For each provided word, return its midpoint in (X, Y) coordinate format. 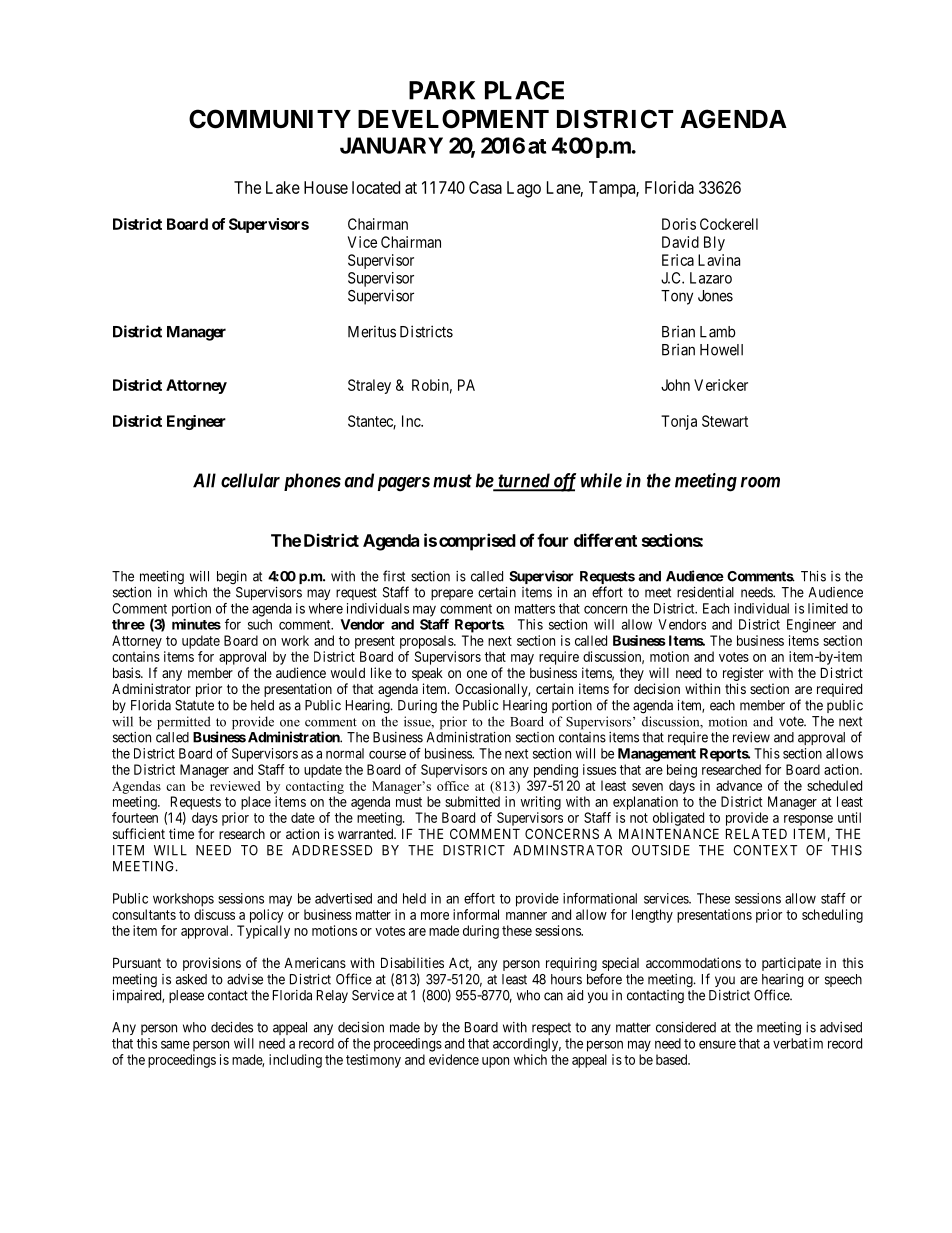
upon (495, 1062)
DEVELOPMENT (453, 119)
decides (232, 1027)
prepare (452, 594)
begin (232, 578)
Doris (679, 224)
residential (705, 592)
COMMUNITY (270, 119)
